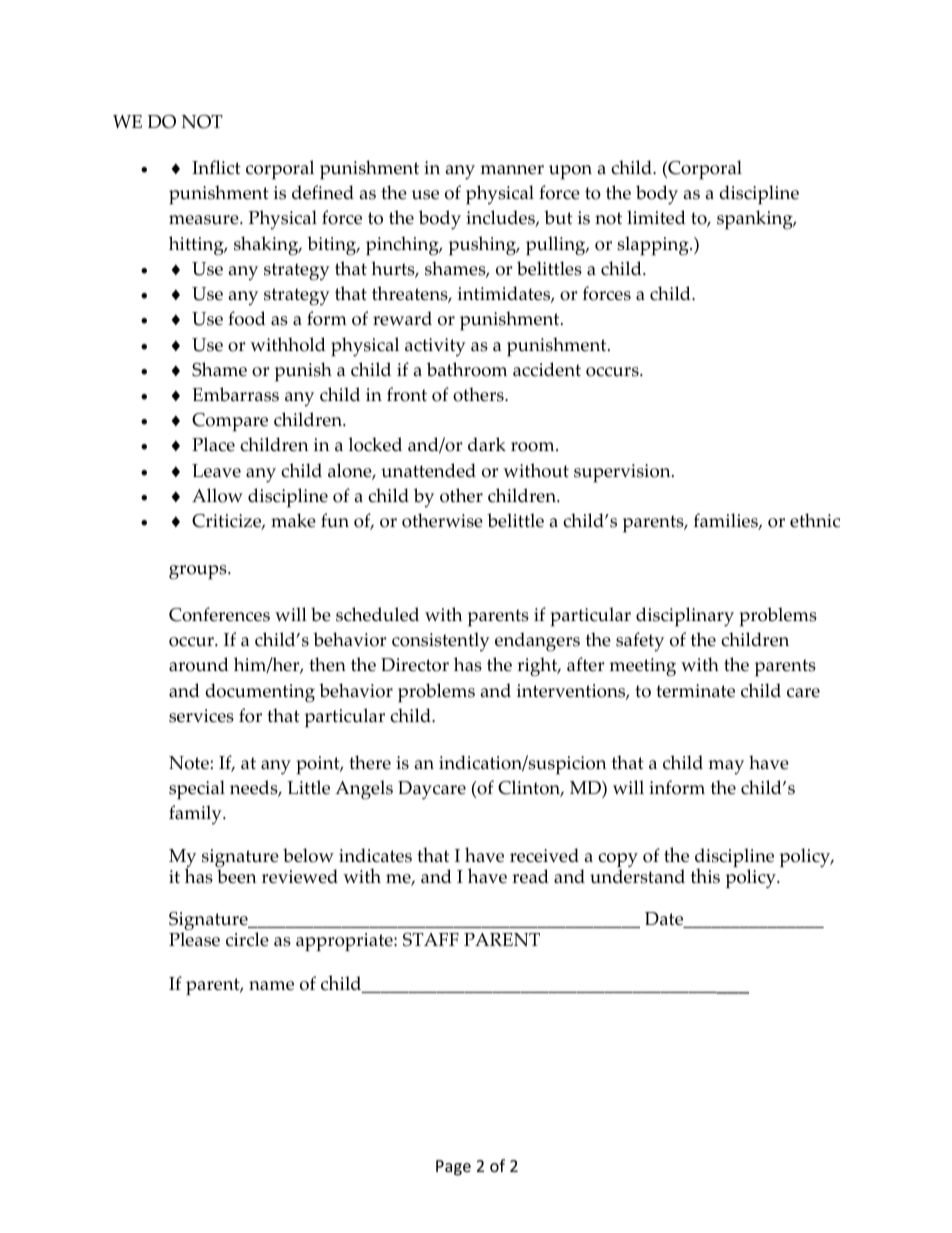 The height and width of the page is (1233, 952). I want to click on Embarrass, so click(235, 394).
